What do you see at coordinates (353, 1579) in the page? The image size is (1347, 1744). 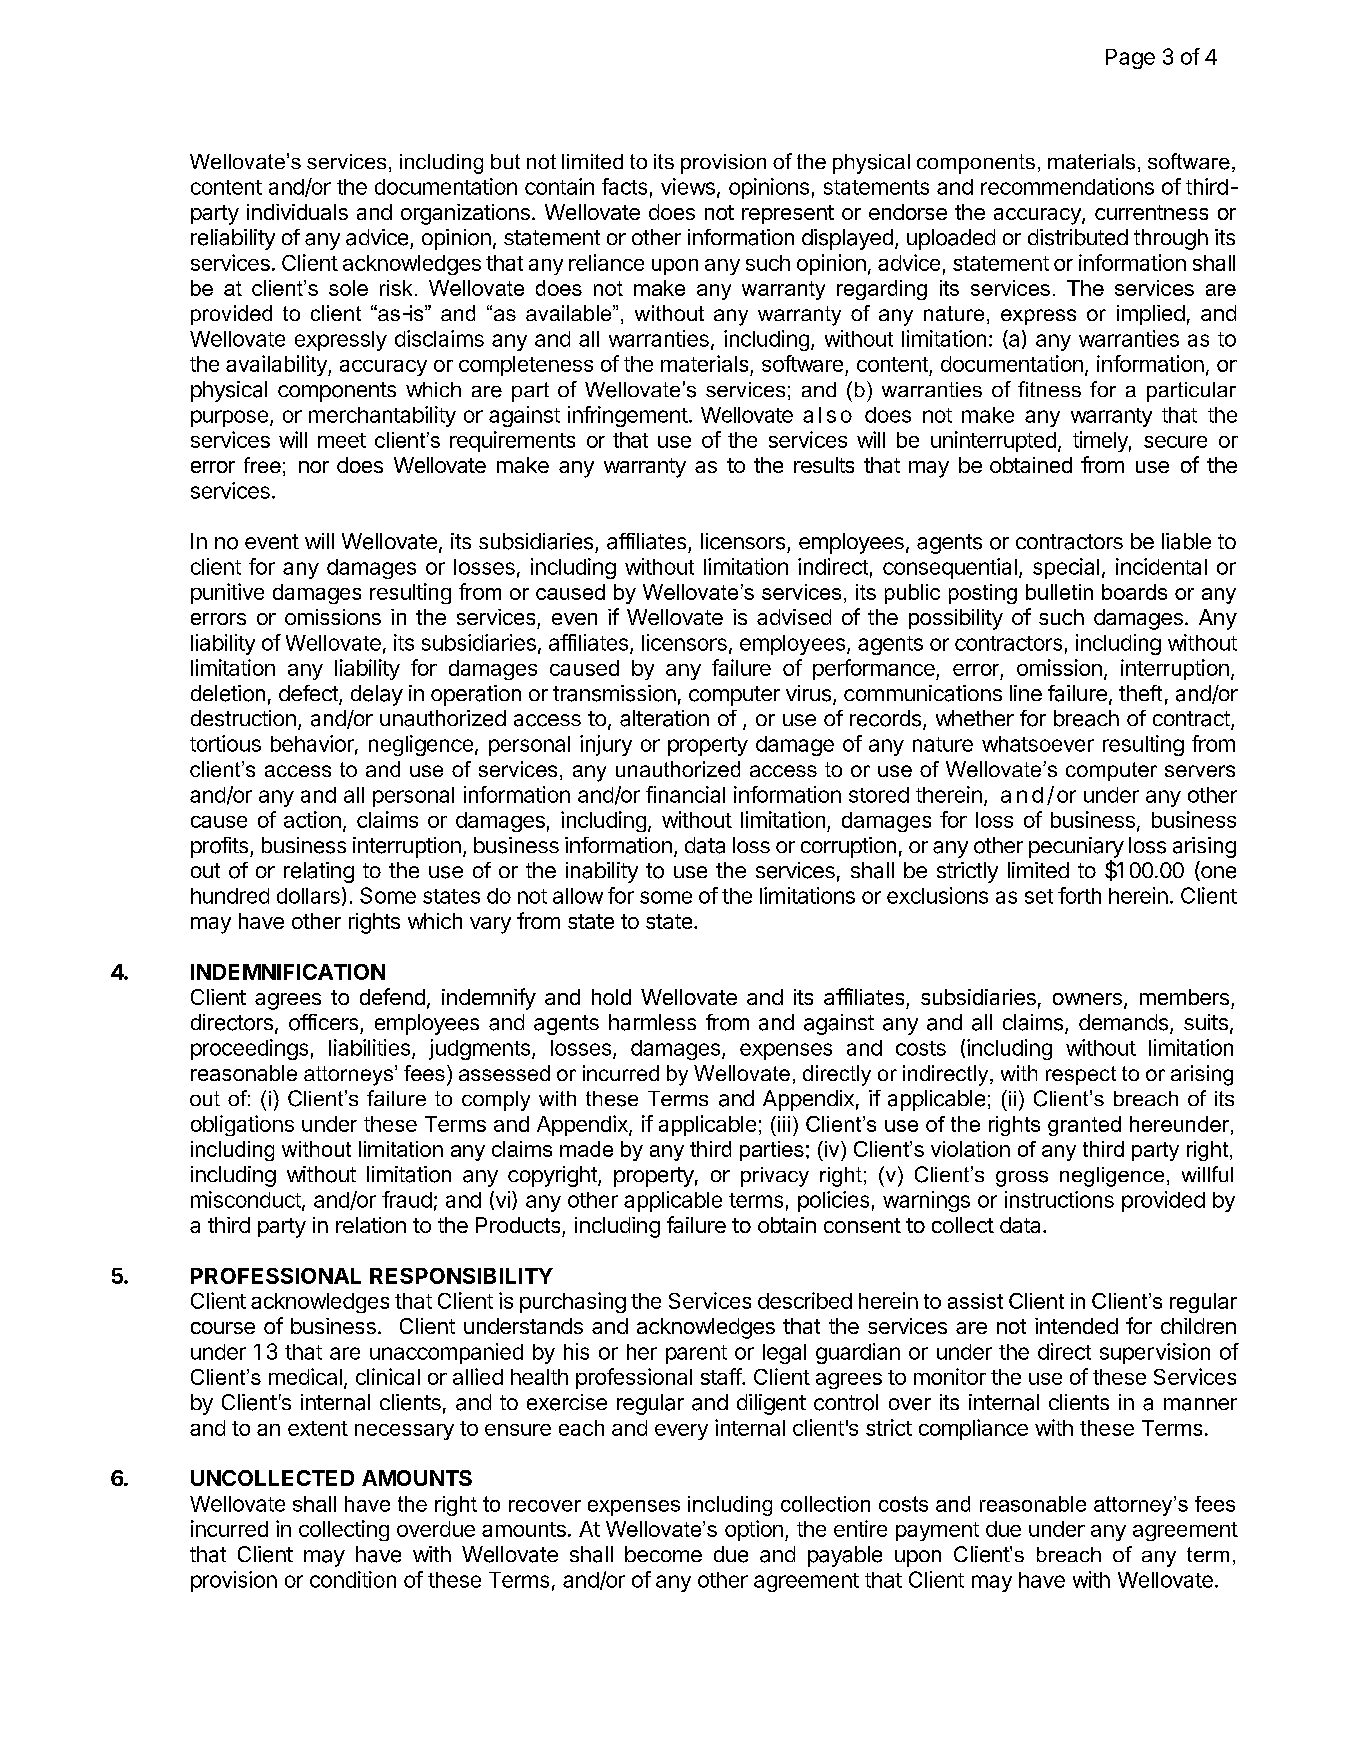 I see `condition` at bounding box center [353, 1579].
